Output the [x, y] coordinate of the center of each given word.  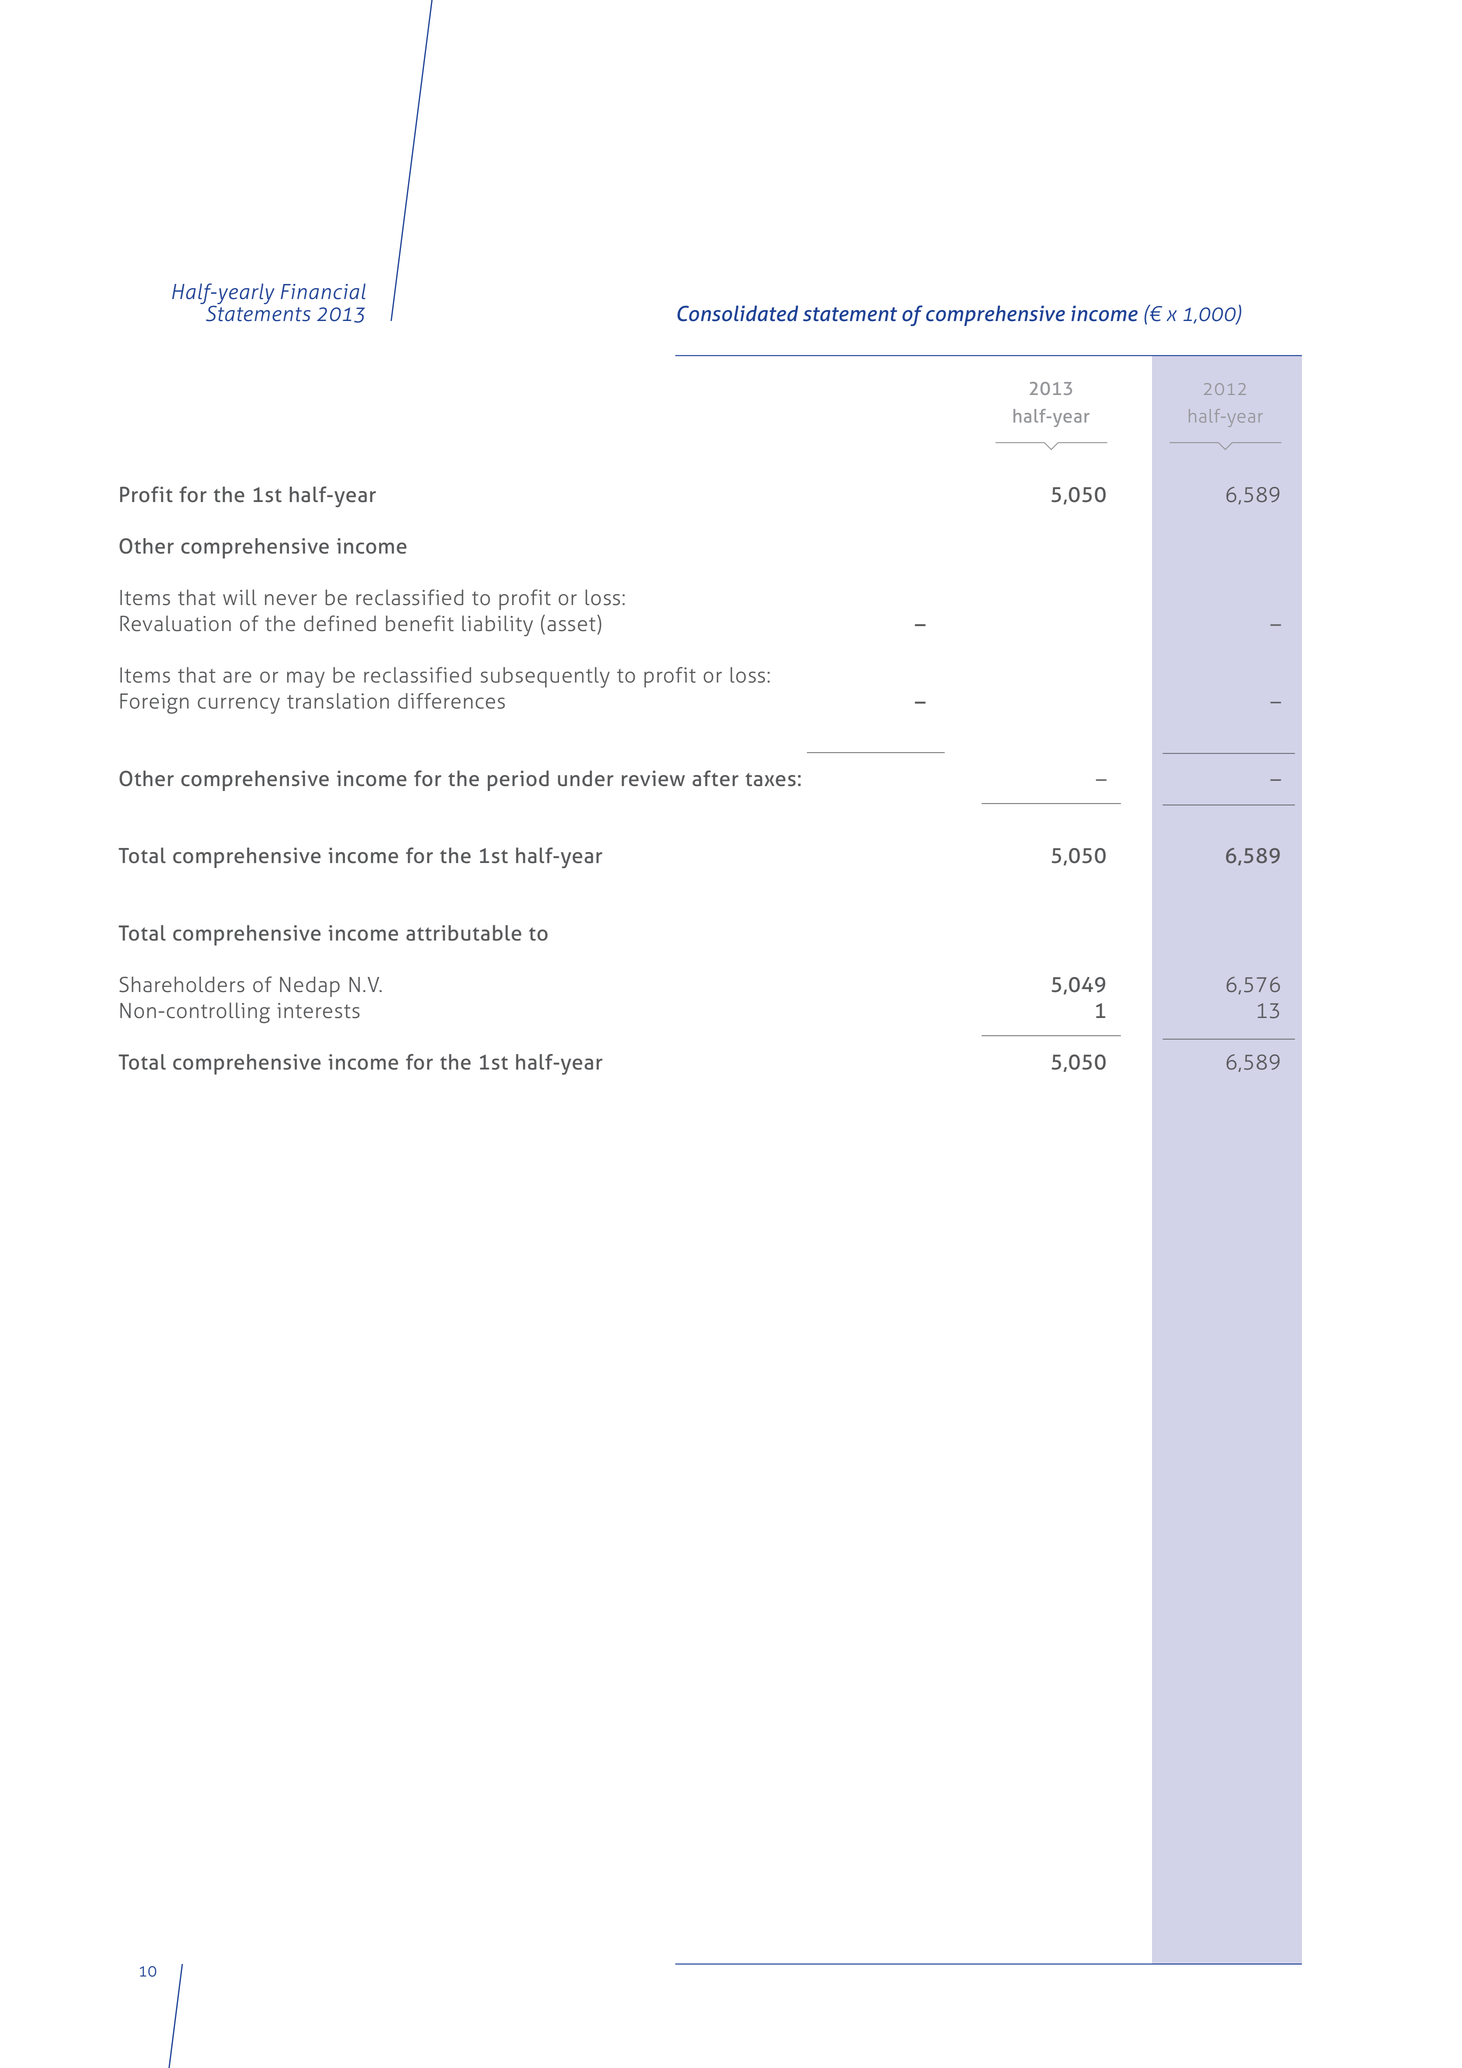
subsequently [545, 677]
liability [497, 625]
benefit [420, 623]
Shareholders [182, 984]
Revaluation [175, 623]
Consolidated [737, 313]
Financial [323, 291]
